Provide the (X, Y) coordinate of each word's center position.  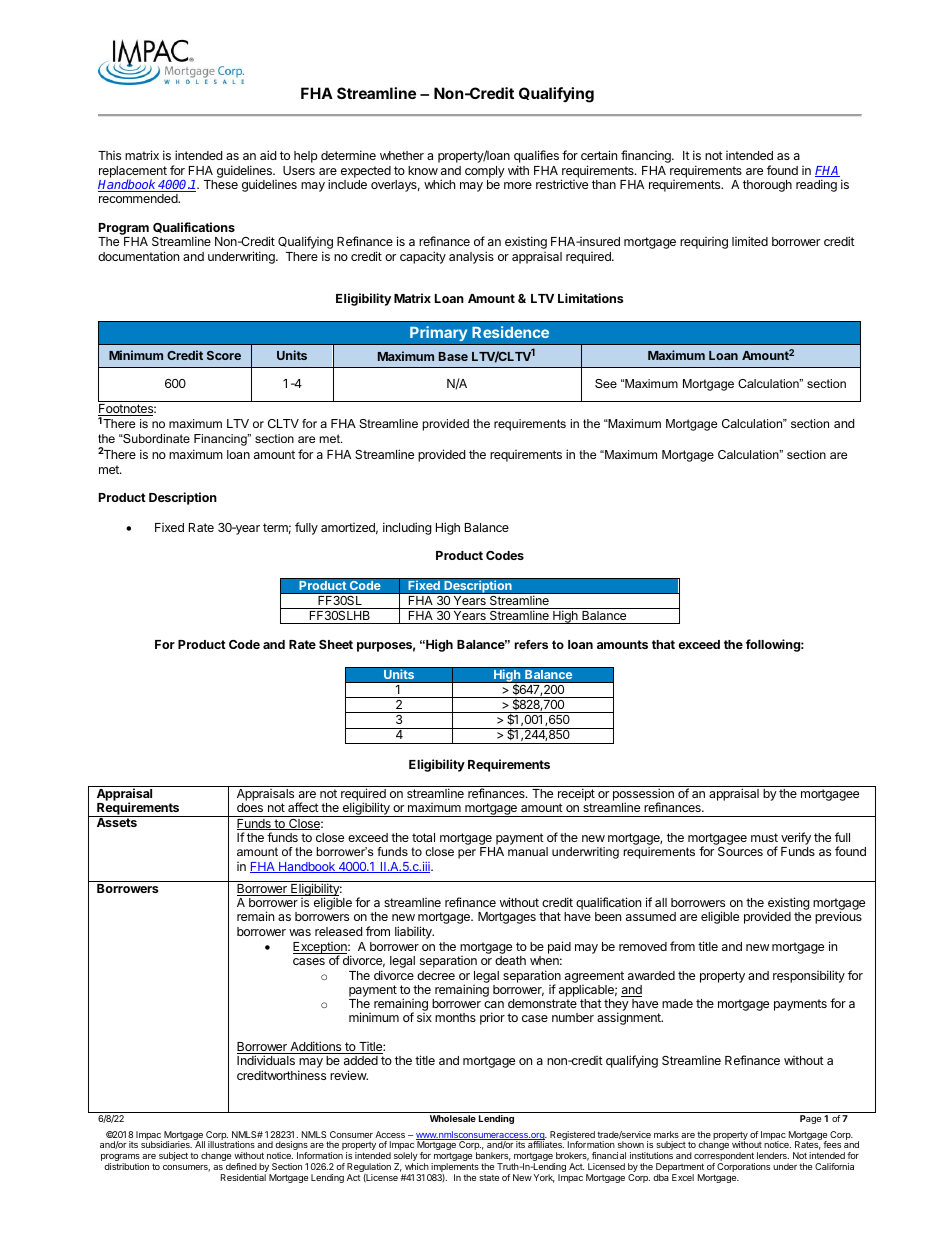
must (764, 837)
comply (485, 172)
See (606, 383)
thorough (767, 186)
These (221, 184)
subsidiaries (166, 1144)
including (407, 528)
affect (303, 807)
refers (531, 644)
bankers (493, 1156)
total (423, 837)
